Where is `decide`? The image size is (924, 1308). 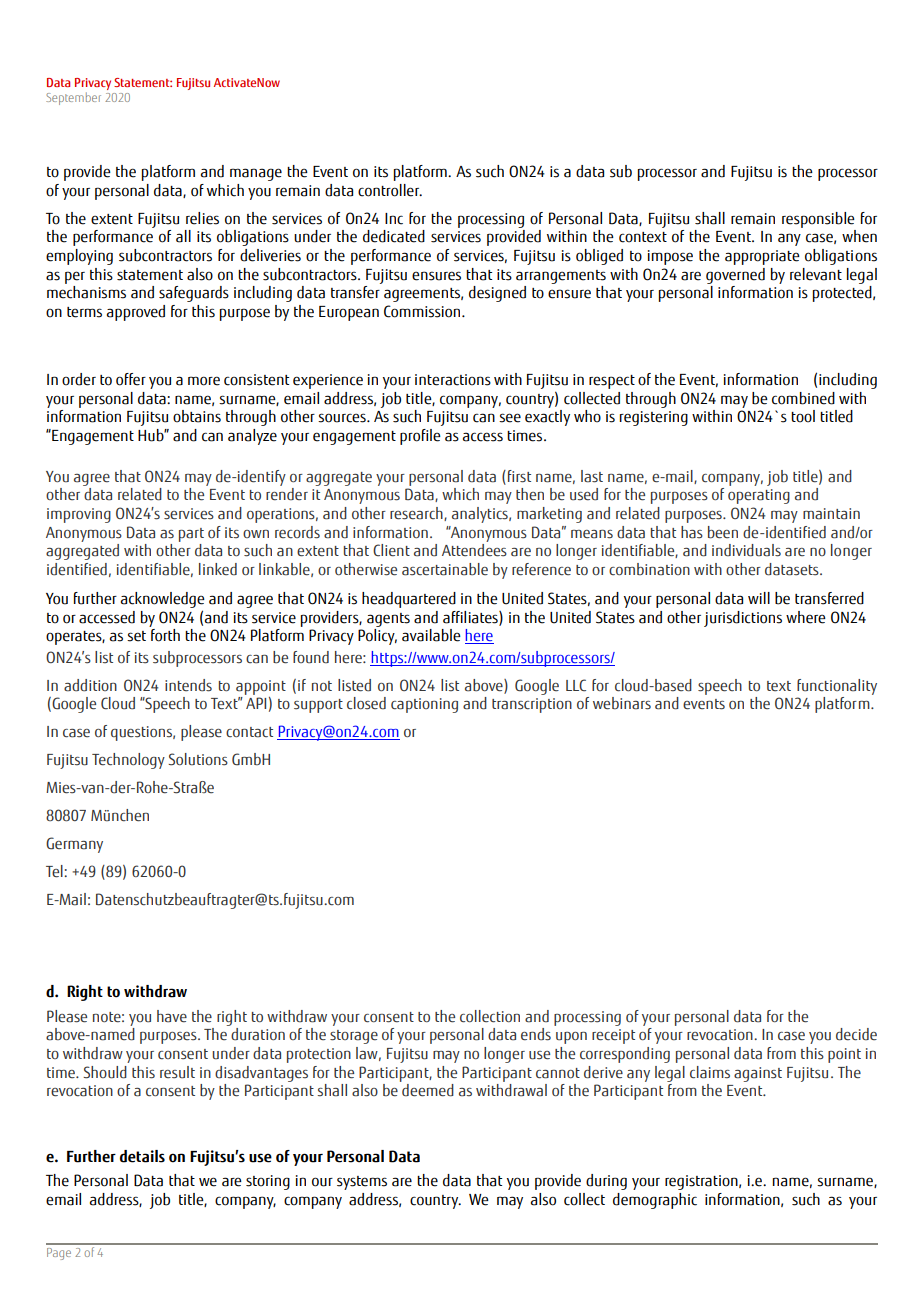 decide is located at coordinates (856, 1034).
